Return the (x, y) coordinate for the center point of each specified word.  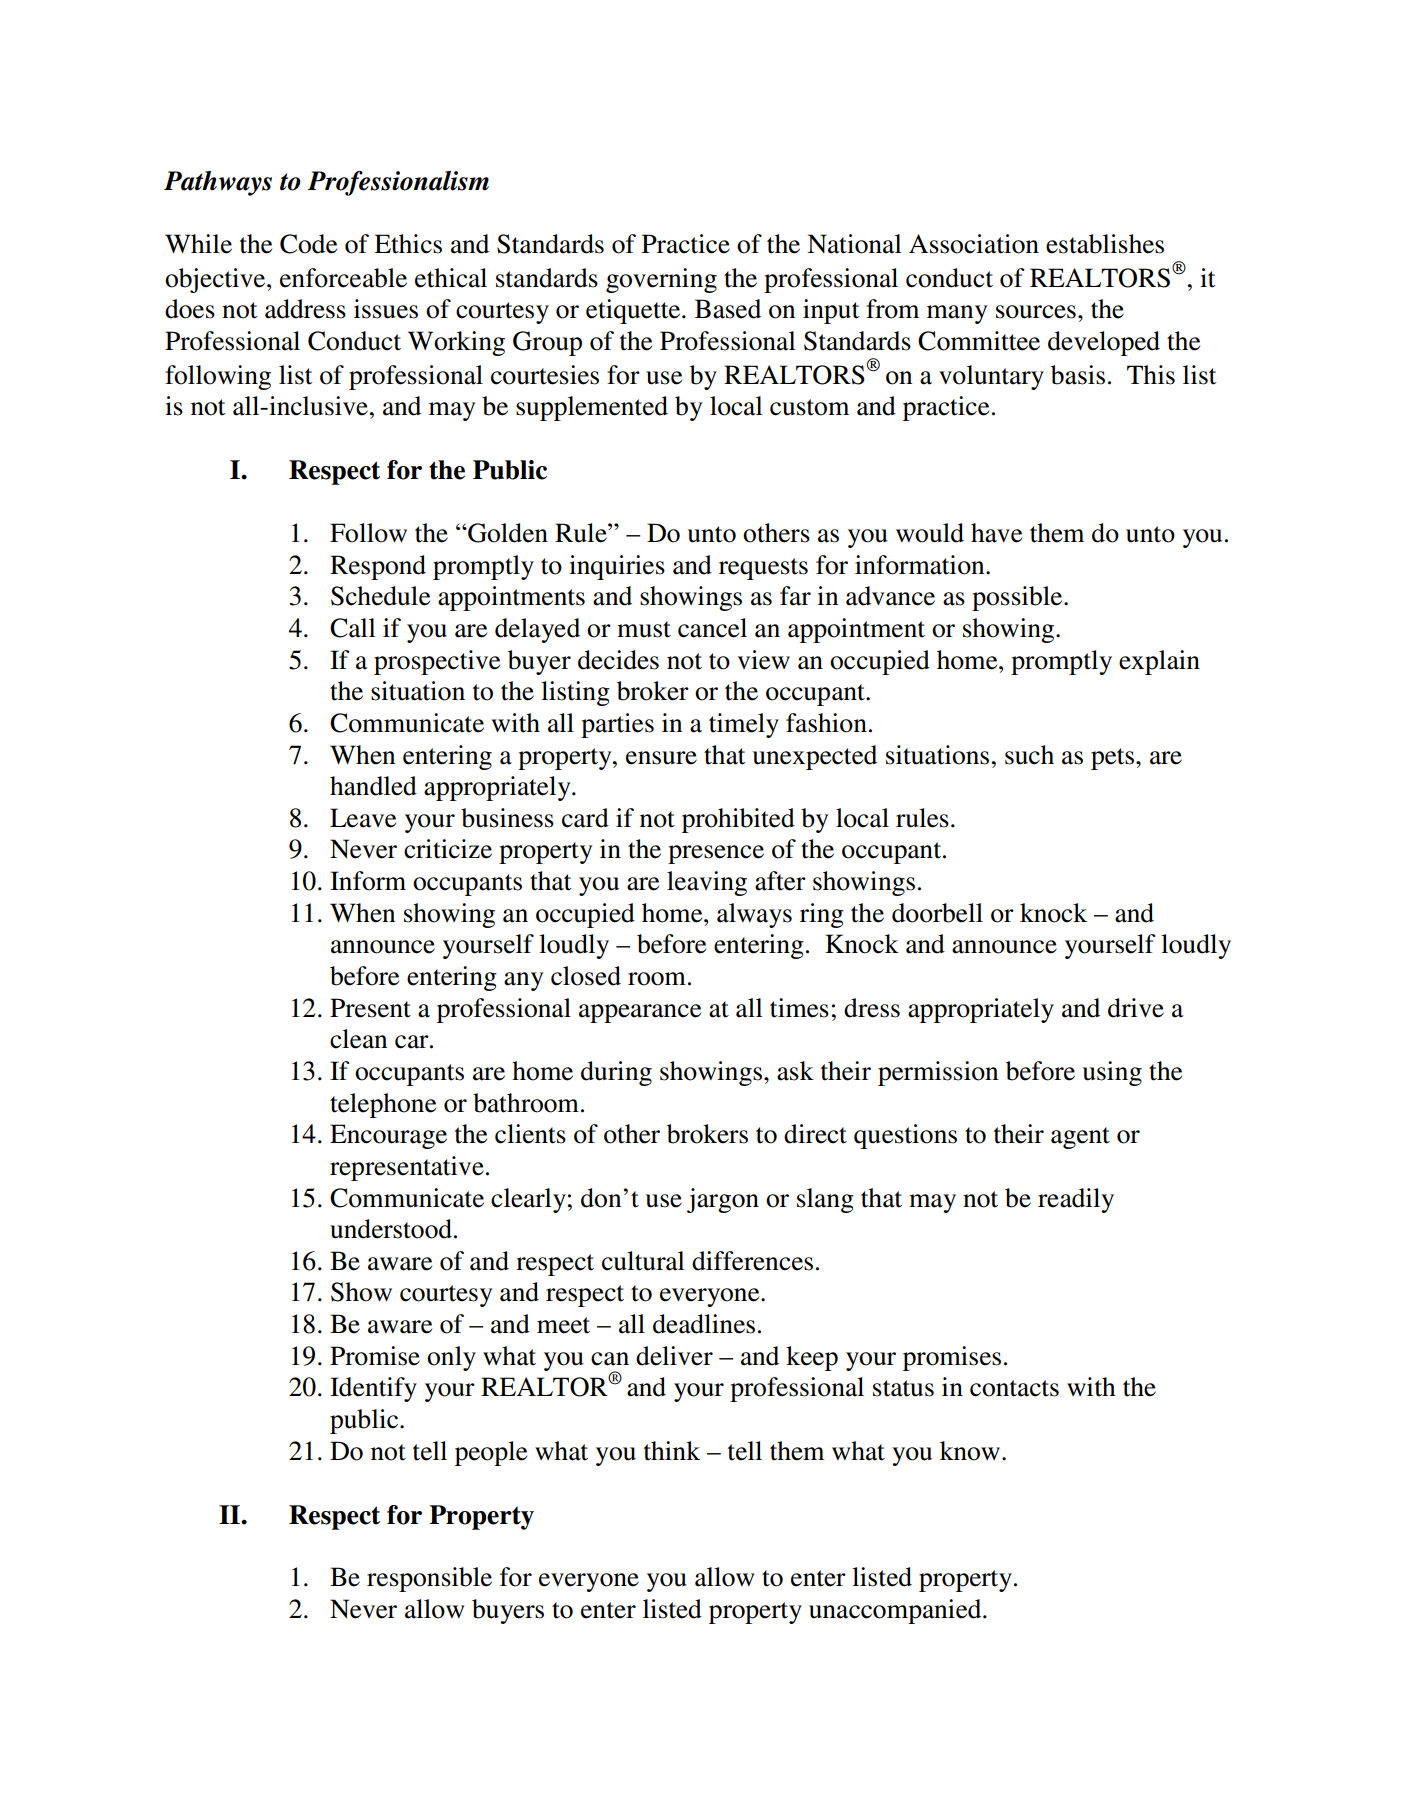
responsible (429, 1579)
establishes (1105, 244)
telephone (383, 1105)
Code (308, 244)
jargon (723, 1200)
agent (1080, 1138)
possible (1018, 598)
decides (618, 660)
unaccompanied (896, 1611)
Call (353, 628)
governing (661, 280)
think (672, 1451)
